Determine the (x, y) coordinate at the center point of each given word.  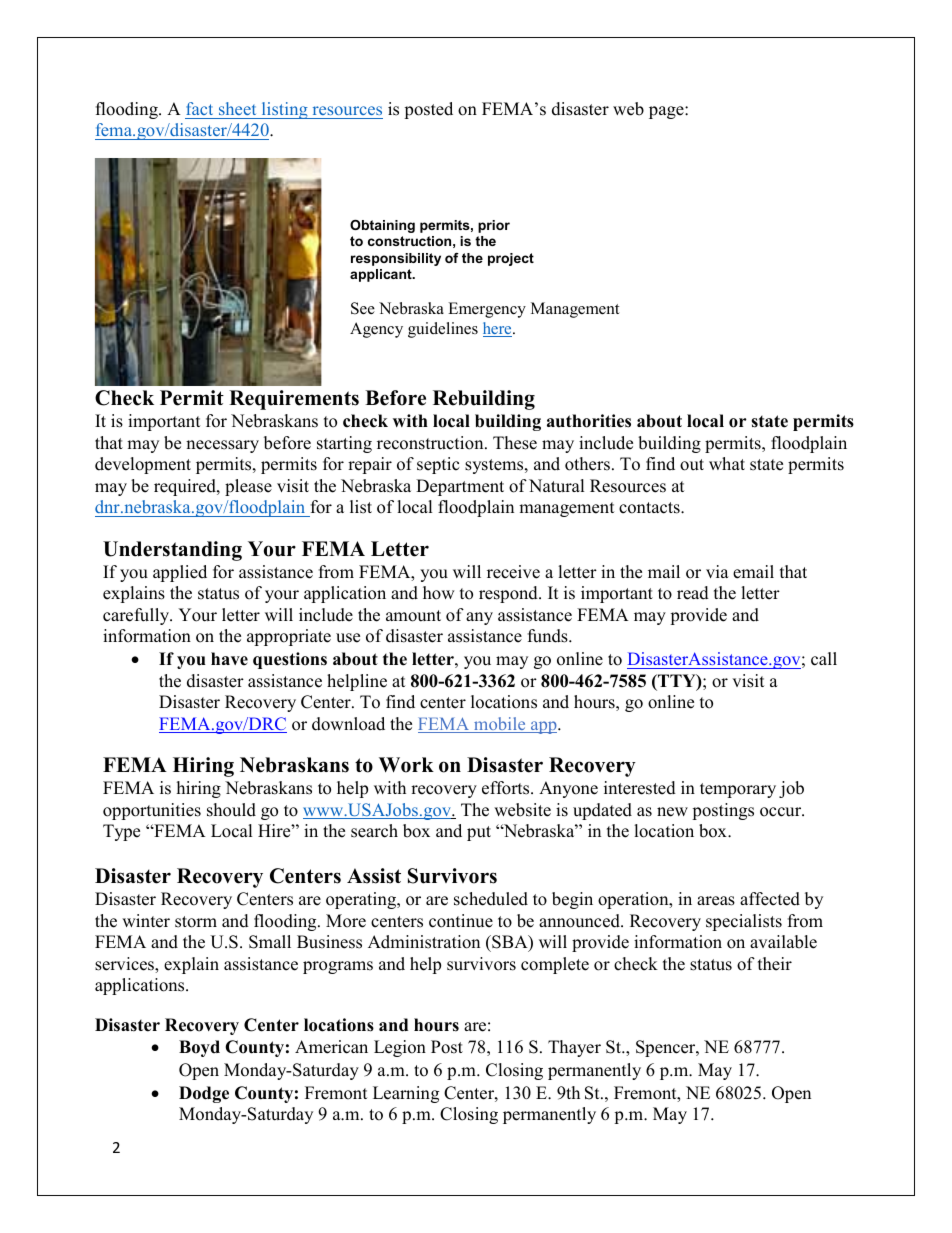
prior (494, 226)
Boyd (199, 1048)
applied (180, 573)
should (231, 810)
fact (199, 108)
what (727, 463)
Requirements (294, 400)
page (667, 112)
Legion (400, 1048)
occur (782, 812)
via (717, 571)
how (439, 593)
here (498, 329)
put (479, 833)
